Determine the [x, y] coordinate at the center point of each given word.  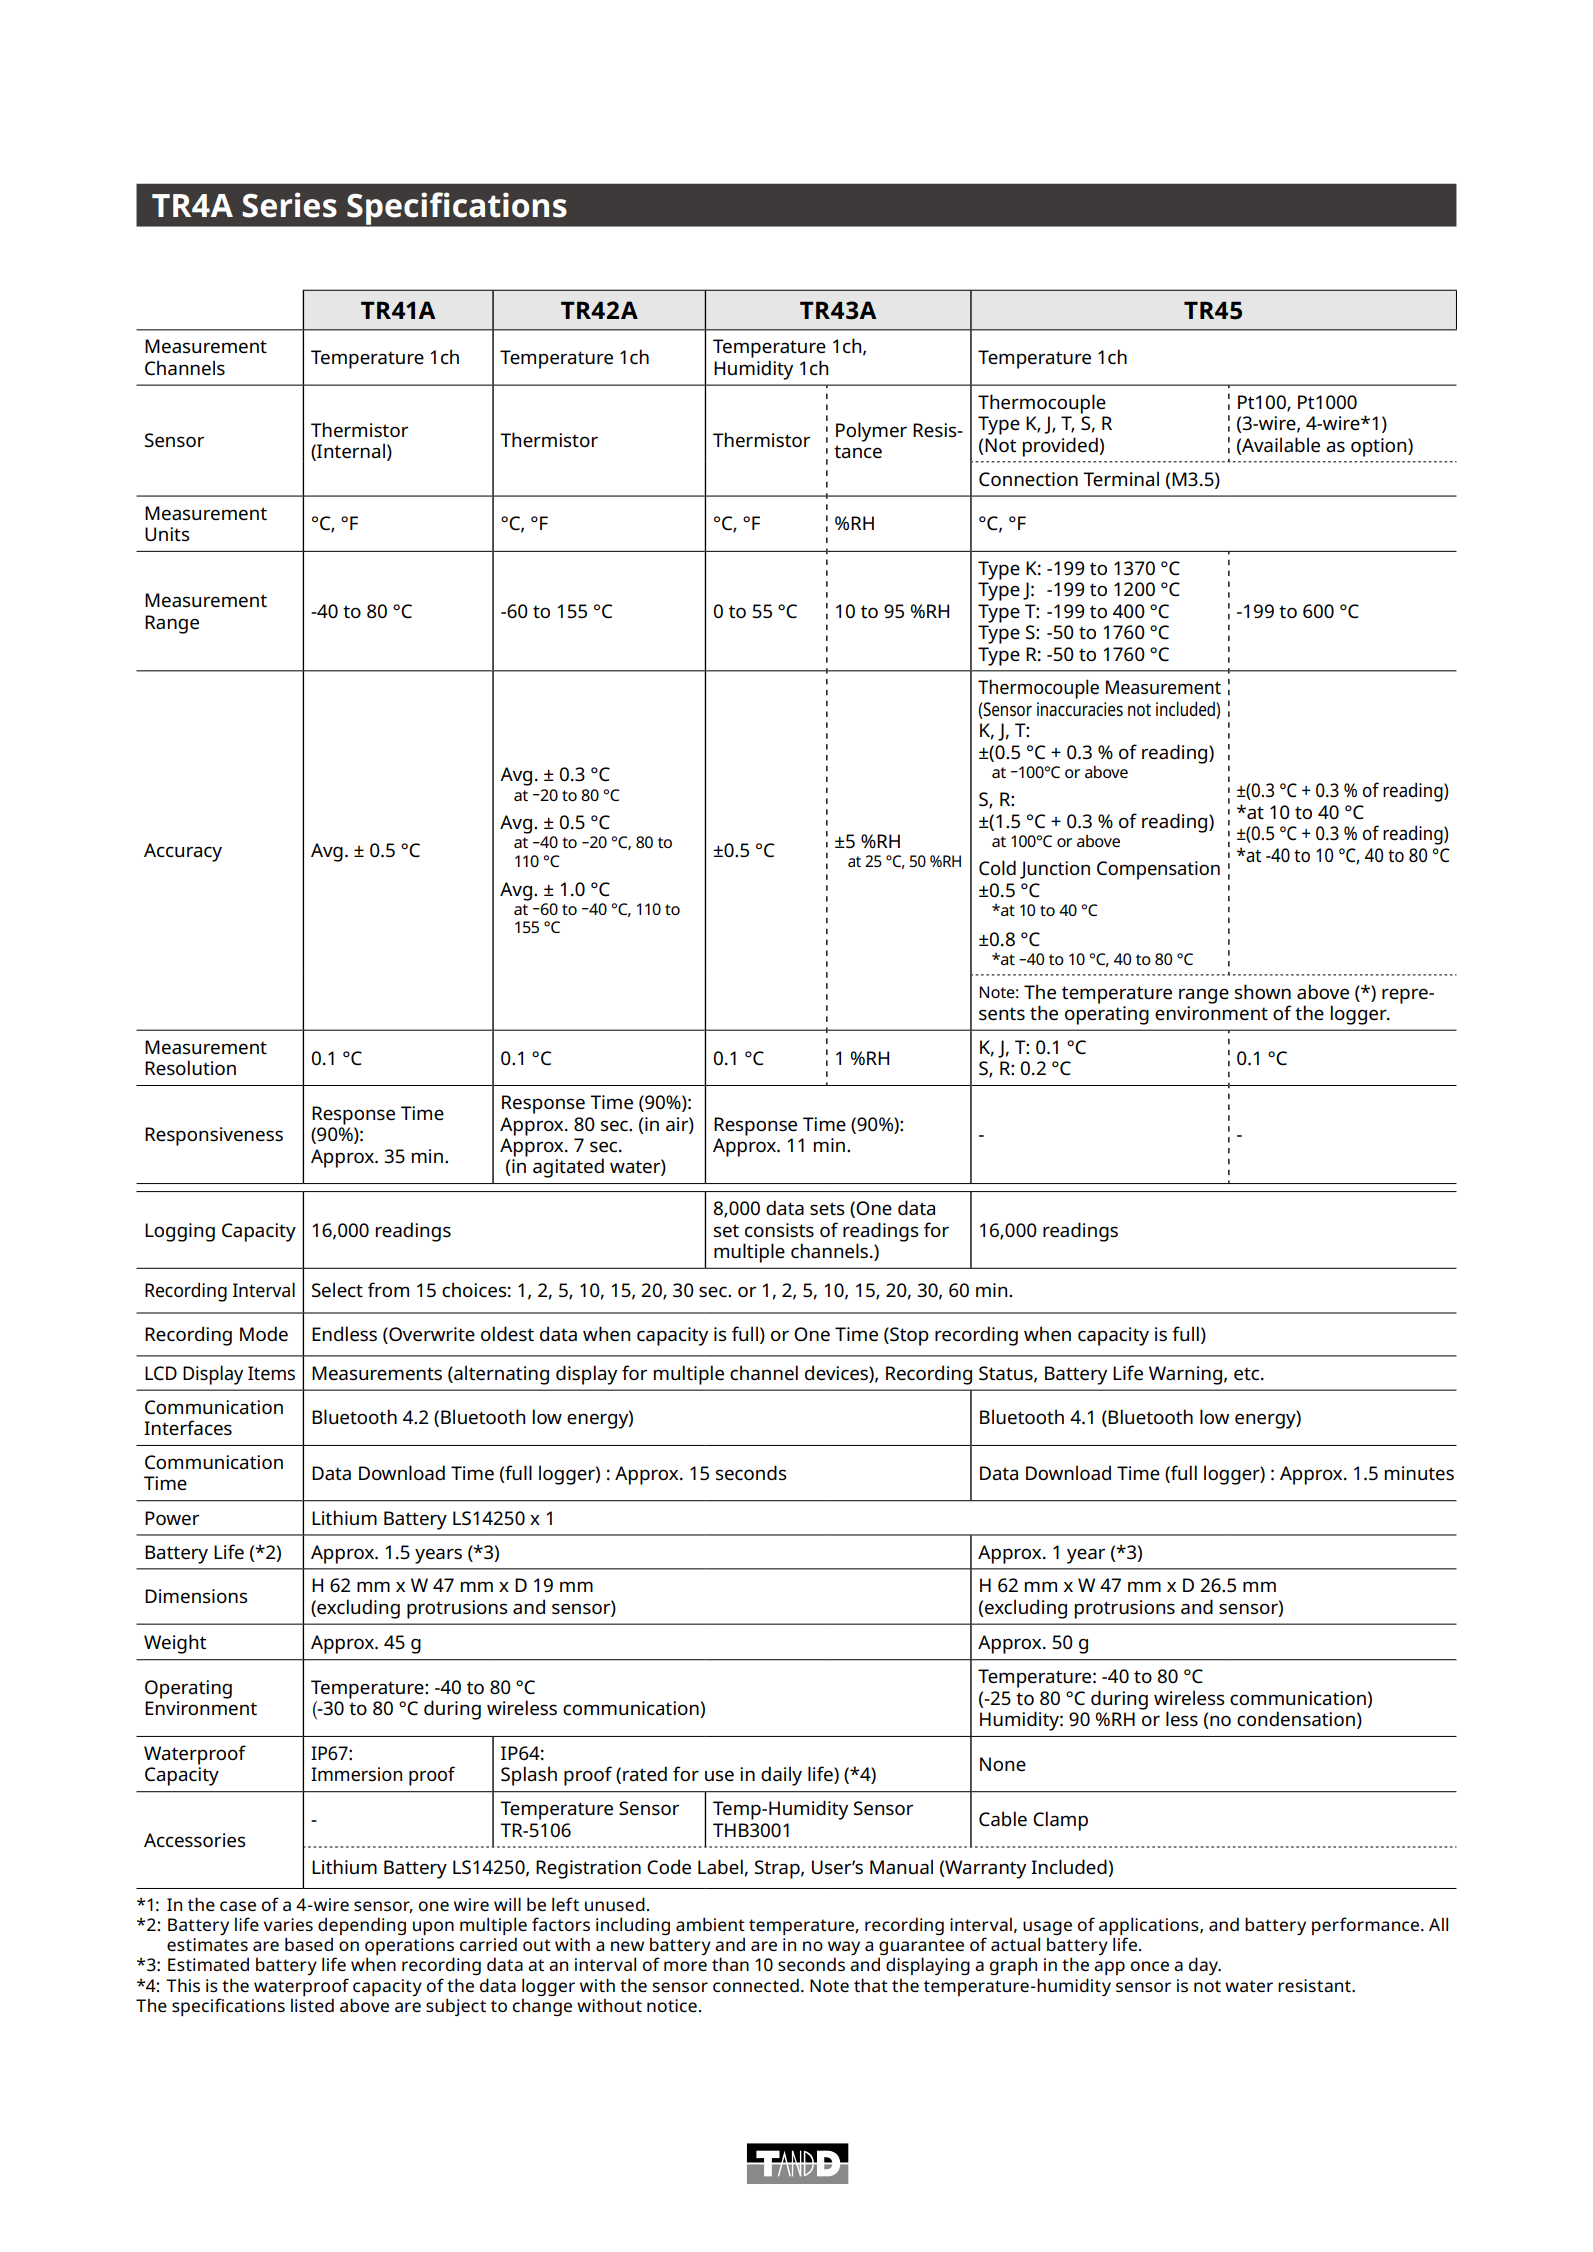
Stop [908, 1336]
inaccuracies [1080, 709]
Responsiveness [214, 1136]
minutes [1419, 1473]
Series [289, 205]
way [844, 1949]
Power [172, 1518]
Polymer [871, 432]
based [309, 1944]
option [1380, 447]
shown [1263, 991]
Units [167, 534]
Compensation [1158, 870]
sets [827, 1209]
